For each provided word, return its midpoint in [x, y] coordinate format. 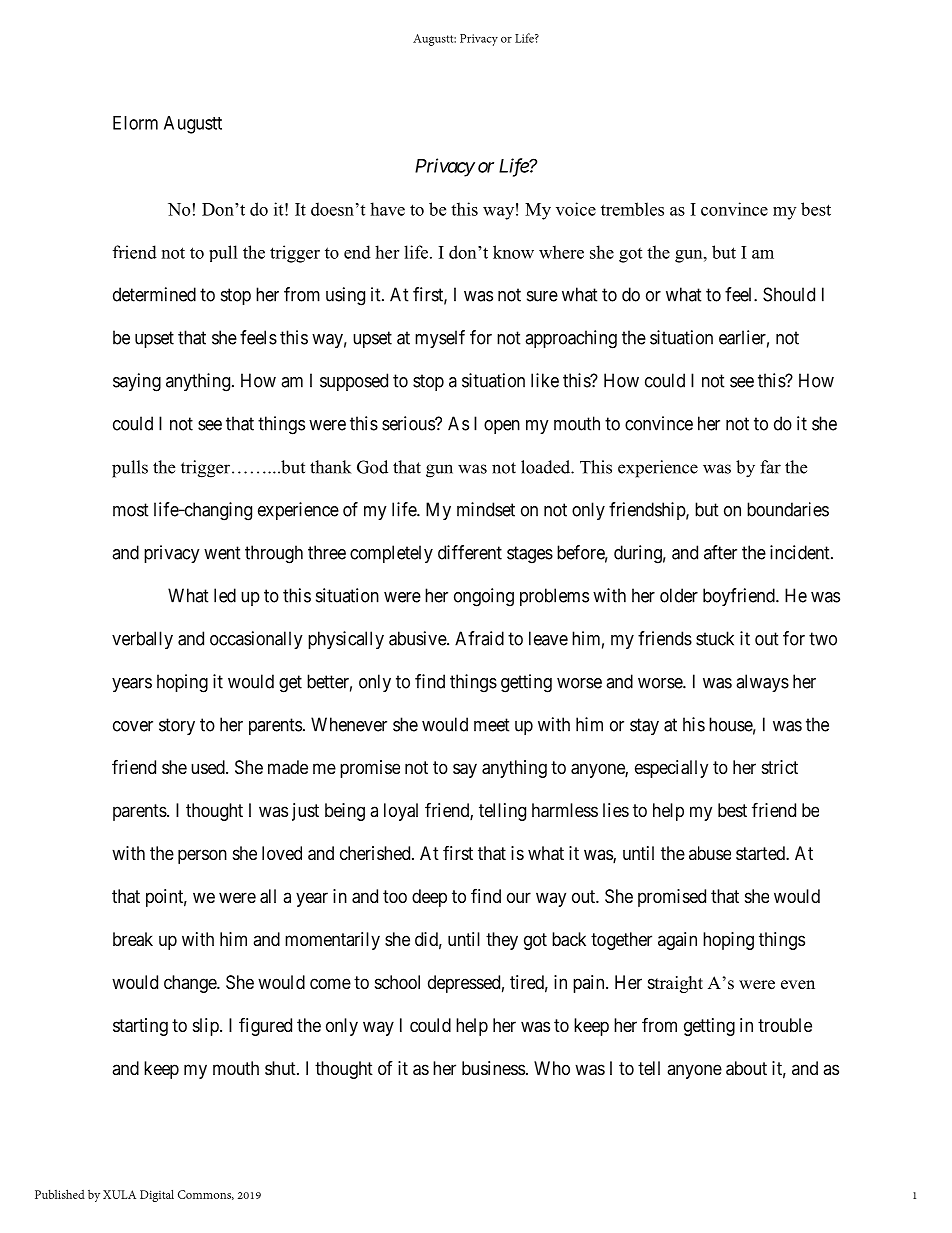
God [372, 467]
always [762, 683]
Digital [157, 1195]
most [131, 510]
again [677, 941]
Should [789, 294]
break [133, 939]
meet [492, 725]
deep [429, 898]
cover [133, 726]
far [770, 467]
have [387, 209]
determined [154, 294]
